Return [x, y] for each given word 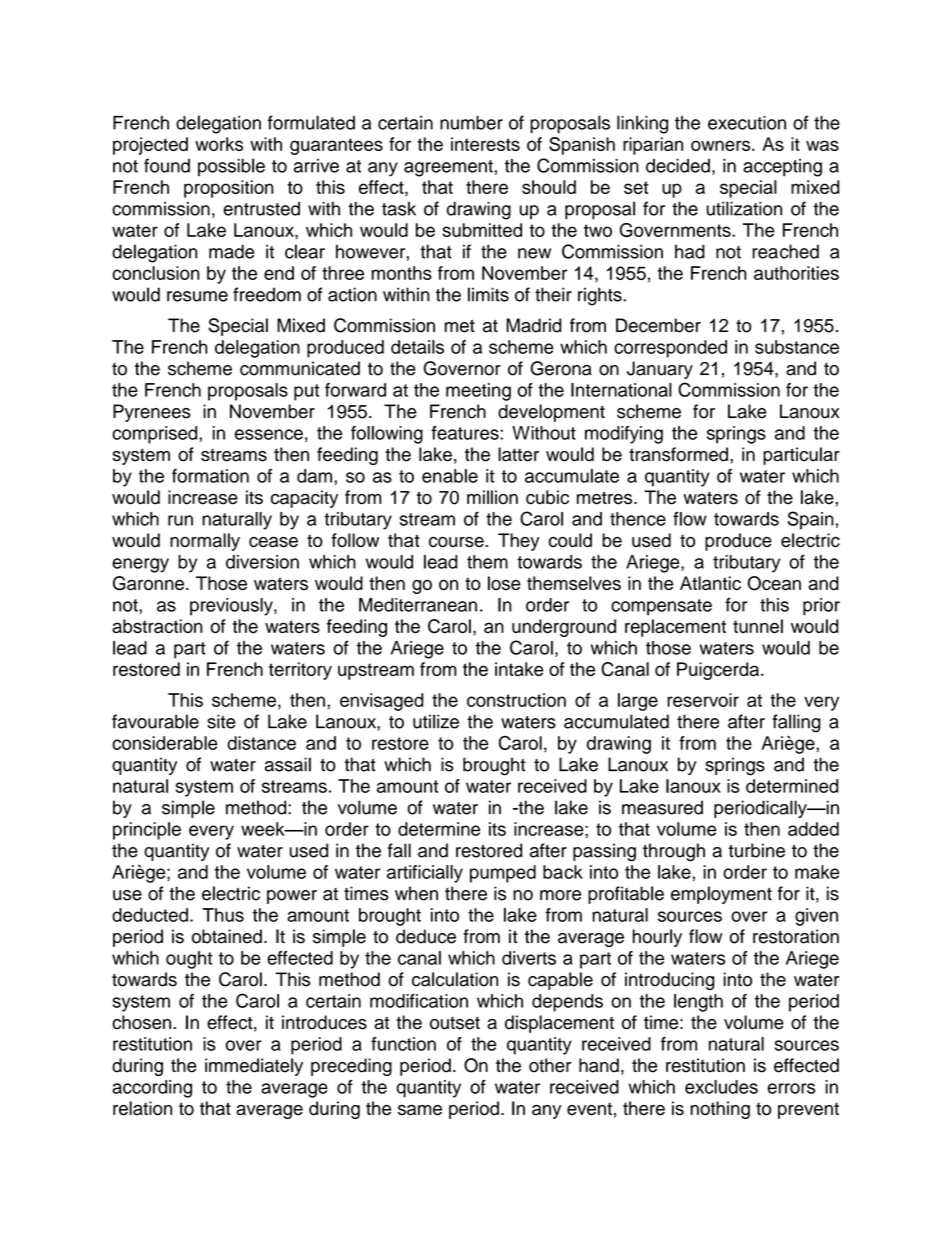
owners [722, 145]
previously [232, 607]
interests [485, 144]
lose [504, 583]
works [219, 144]
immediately [254, 1067]
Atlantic [710, 583]
